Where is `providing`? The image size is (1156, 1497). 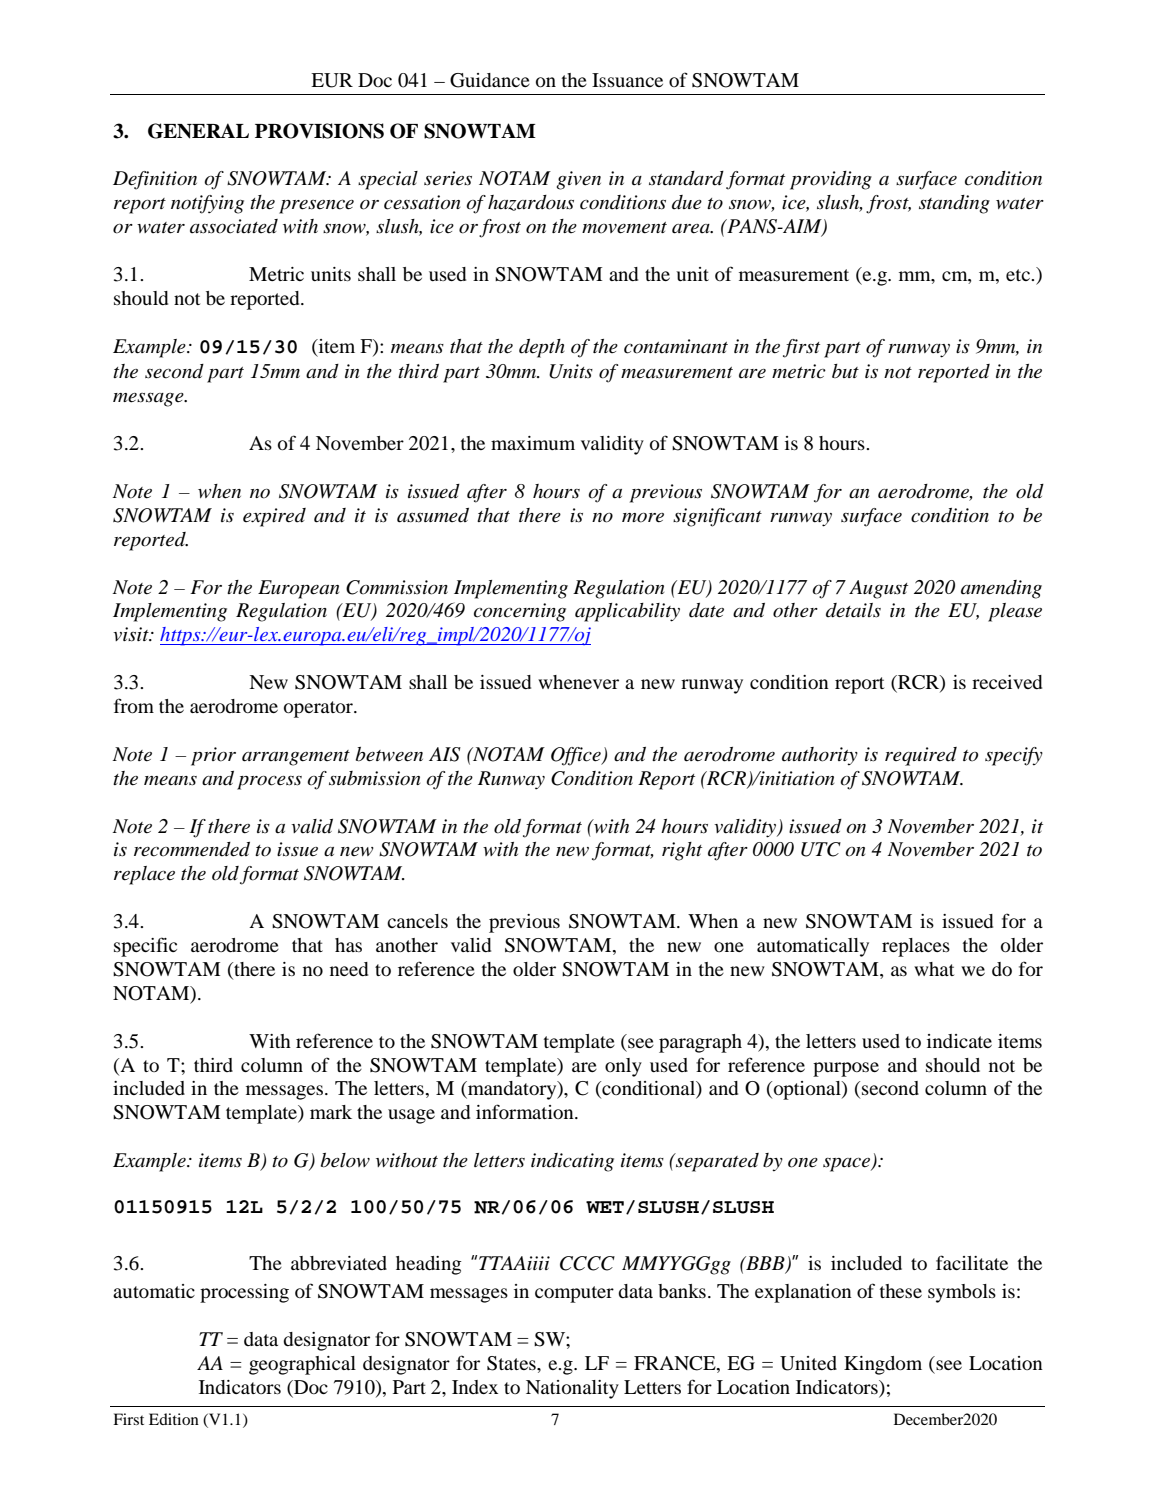 providing is located at coordinates (831, 180).
